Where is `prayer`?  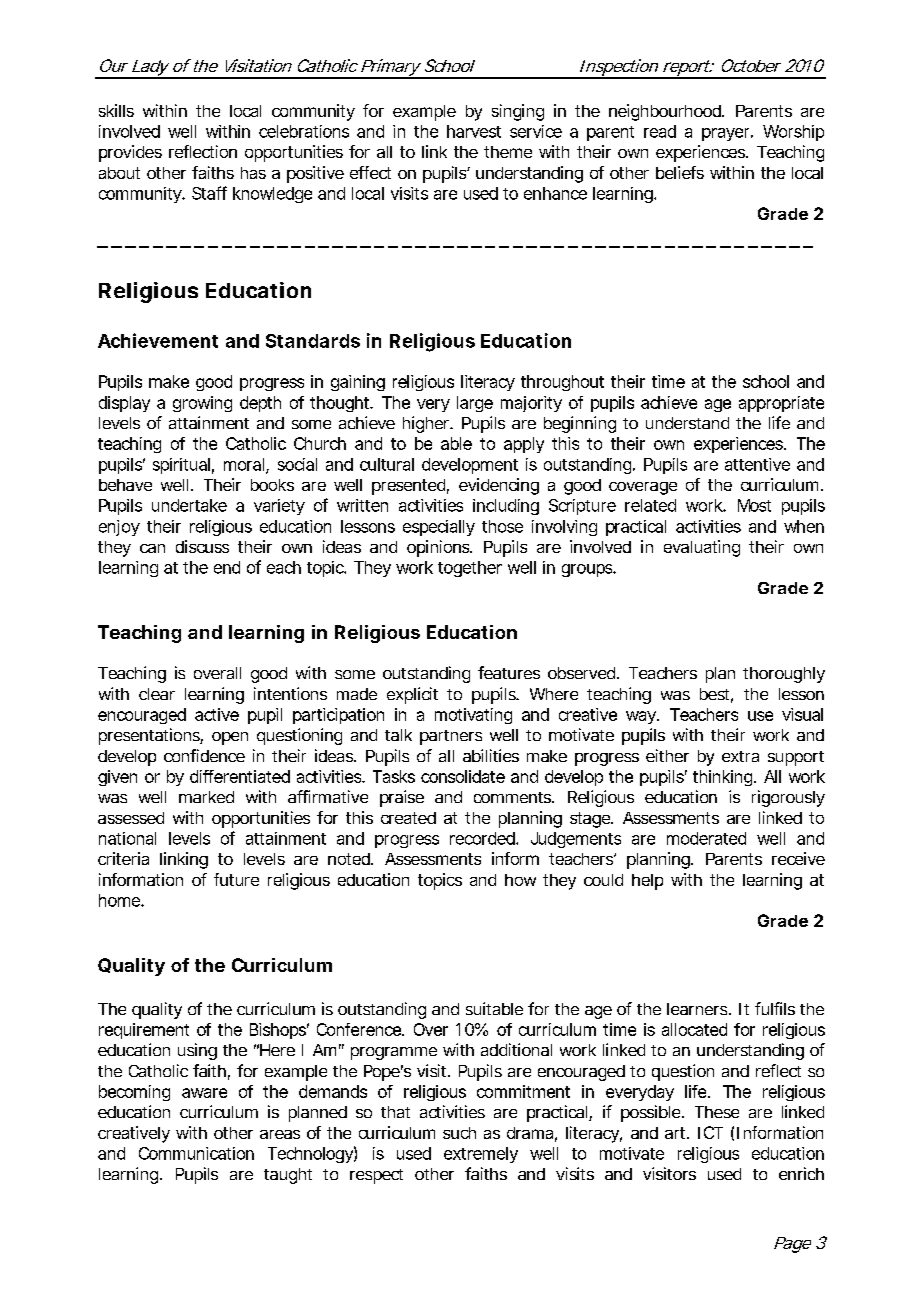
prayer is located at coordinates (727, 134).
